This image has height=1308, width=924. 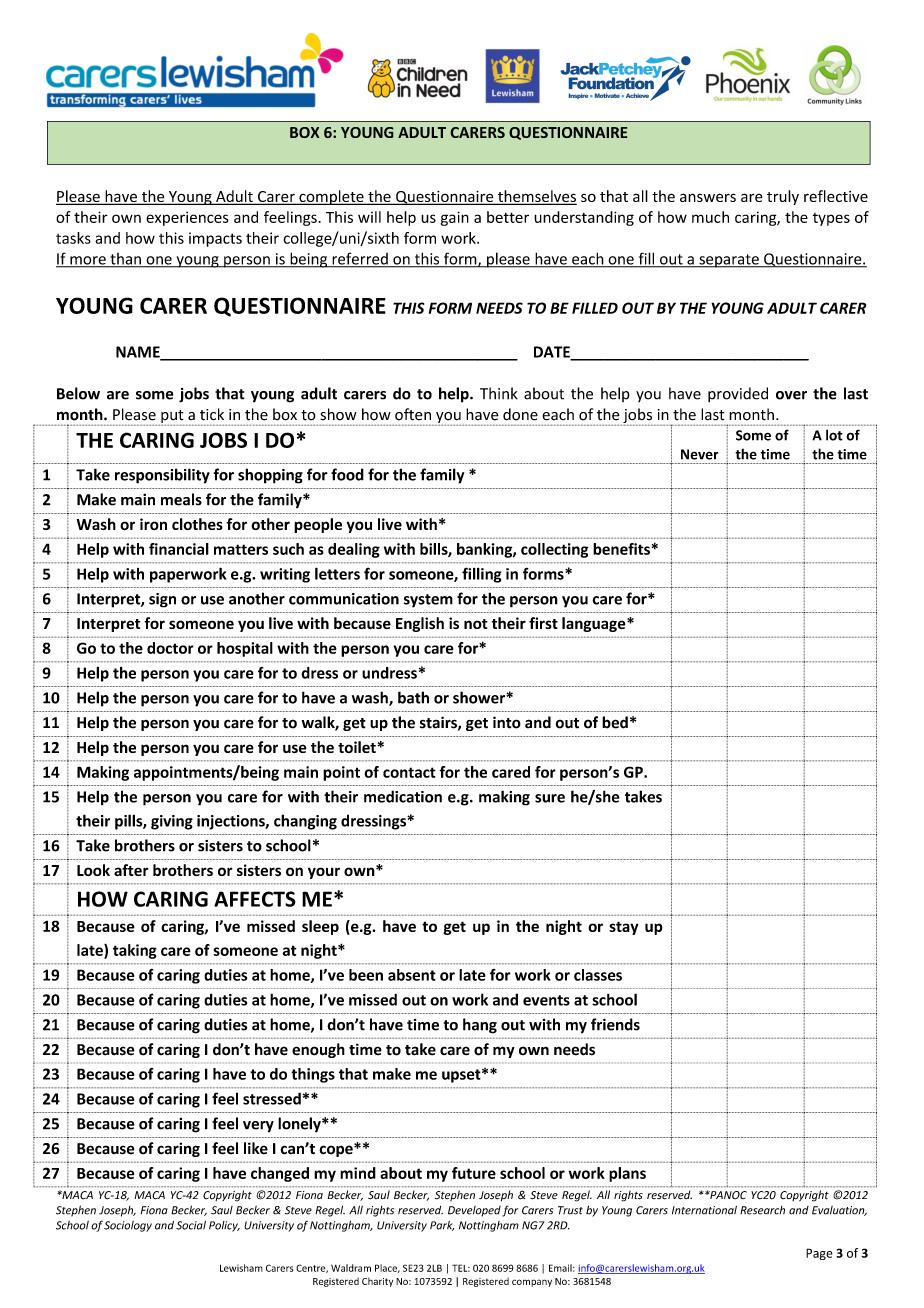 What do you see at coordinates (710, 217) in the image?
I see `much` at bounding box center [710, 217].
